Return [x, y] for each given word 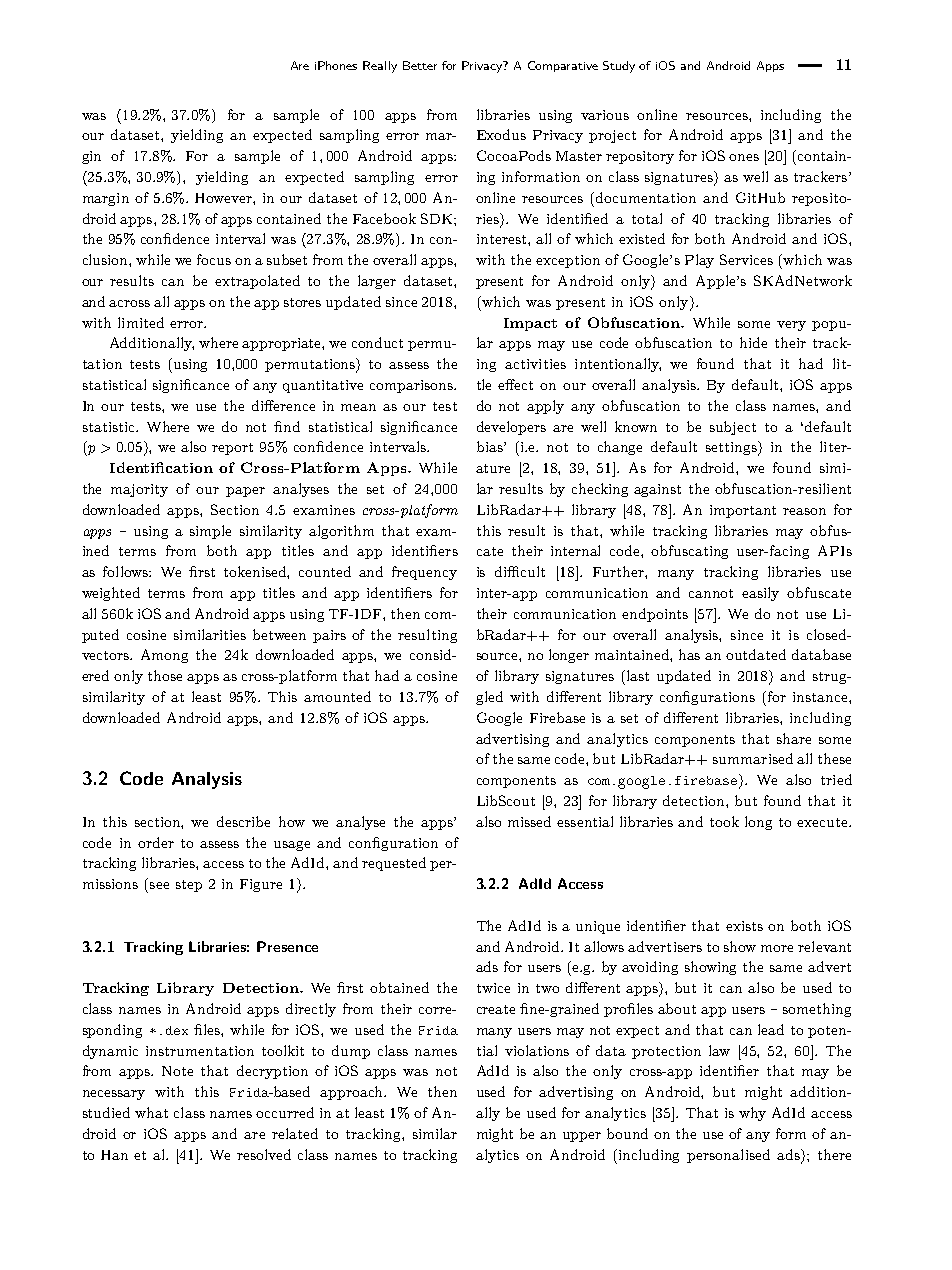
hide [753, 342]
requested [394, 864]
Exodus [501, 134]
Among [164, 656]
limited [141, 322]
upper [582, 1137]
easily [760, 594]
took [724, 821]
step [189, 886]
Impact [530, 324]
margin [106, 199]
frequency [424, 573]
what [151, 1112]
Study [619, 67]
